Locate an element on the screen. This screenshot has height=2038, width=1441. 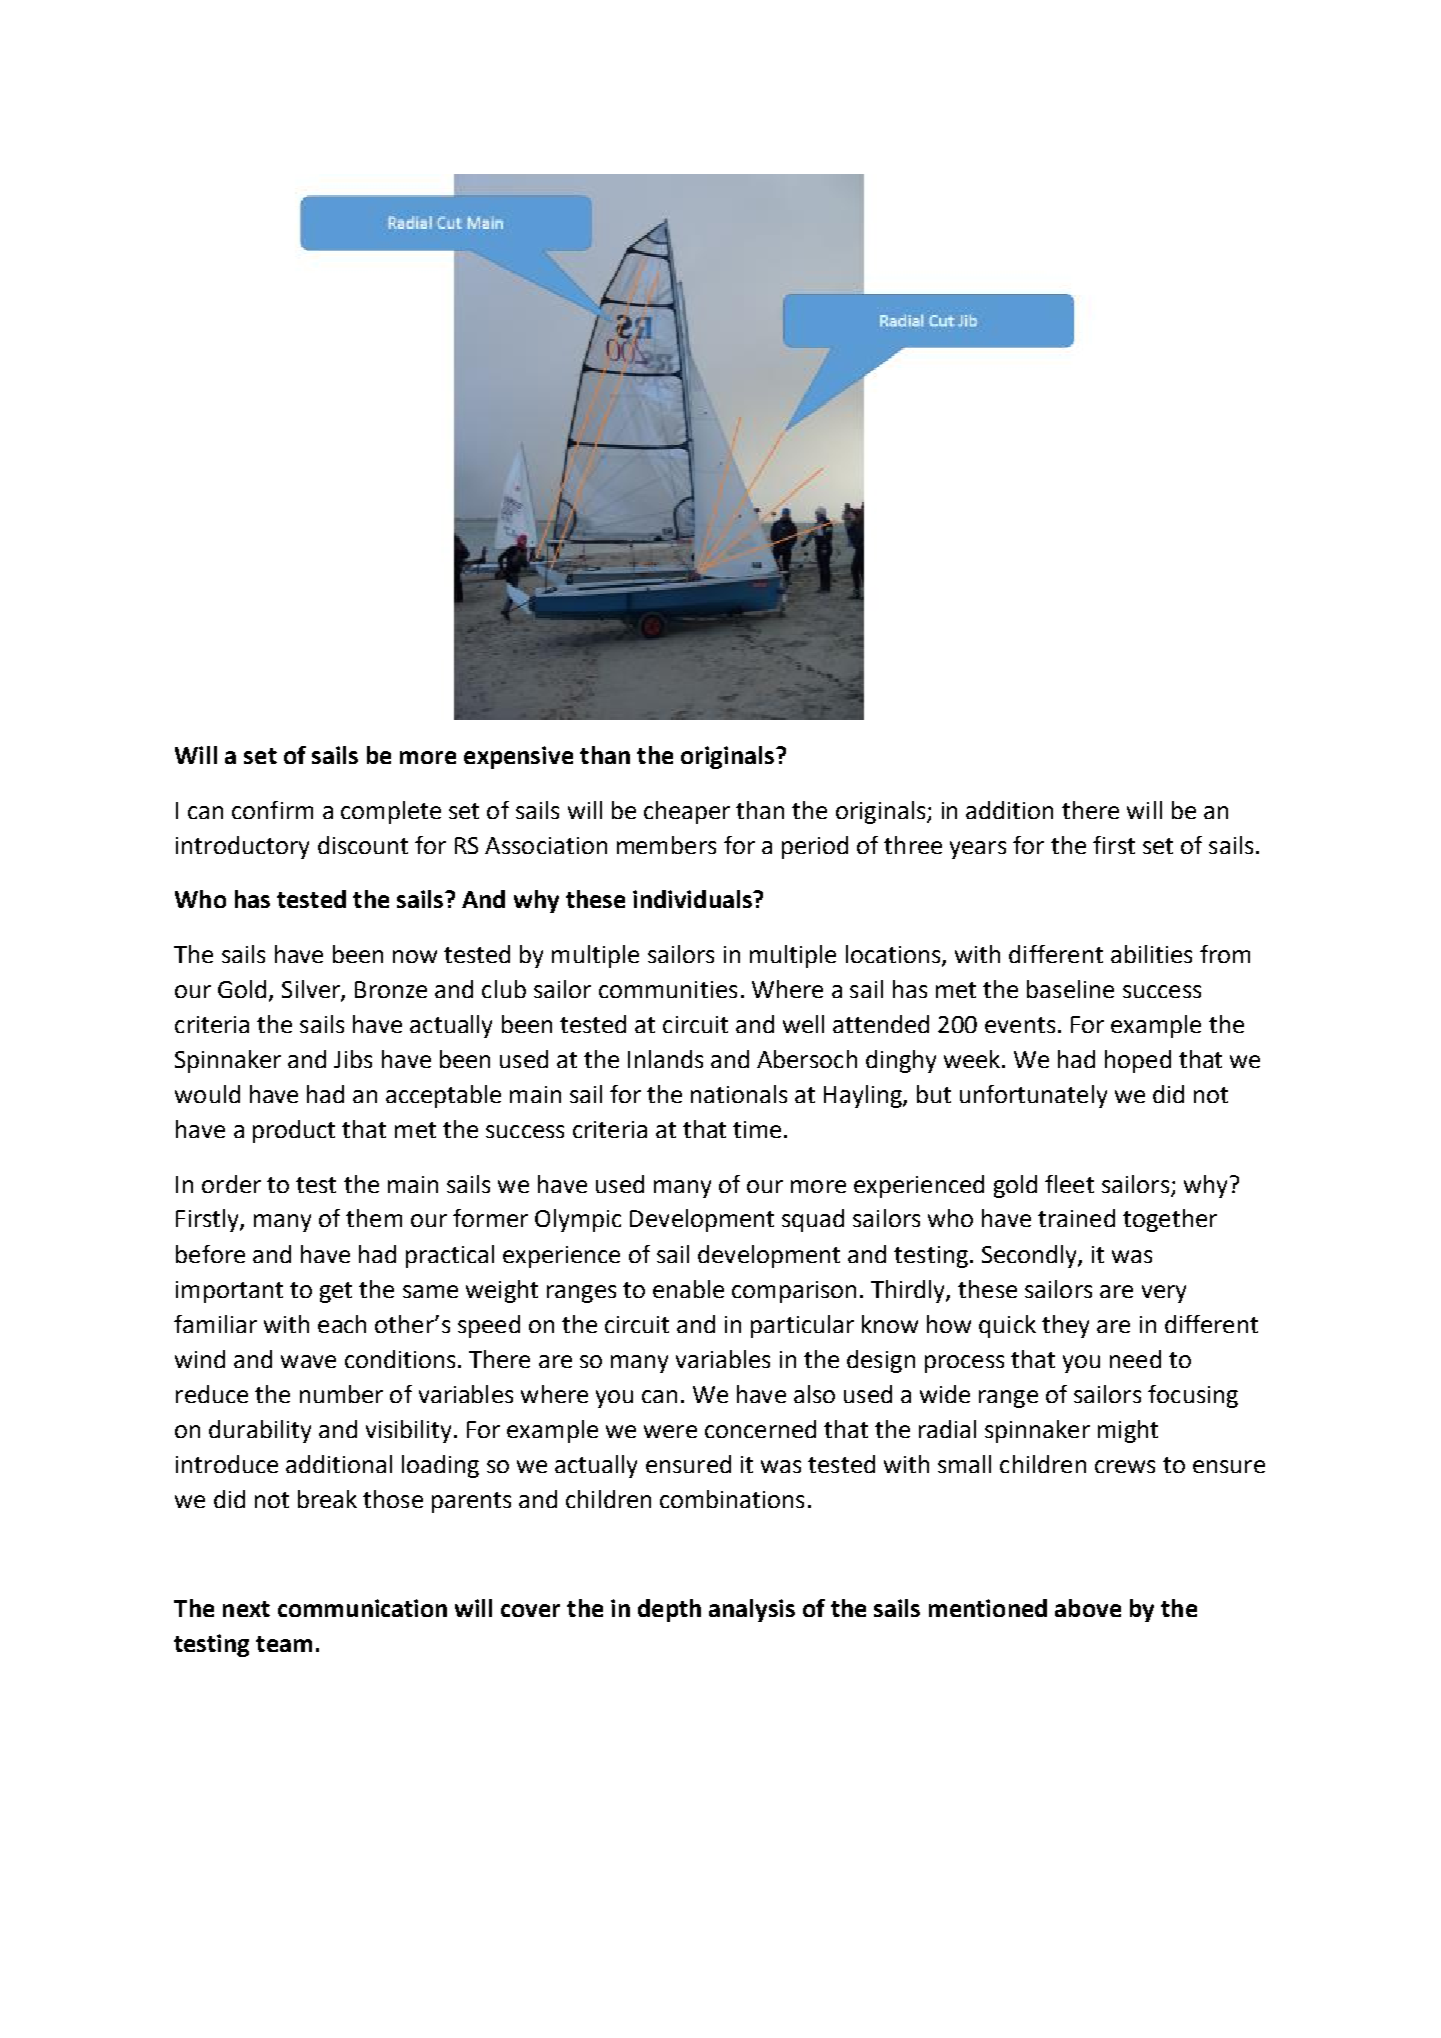
years is located at coordinates (978, 850).
